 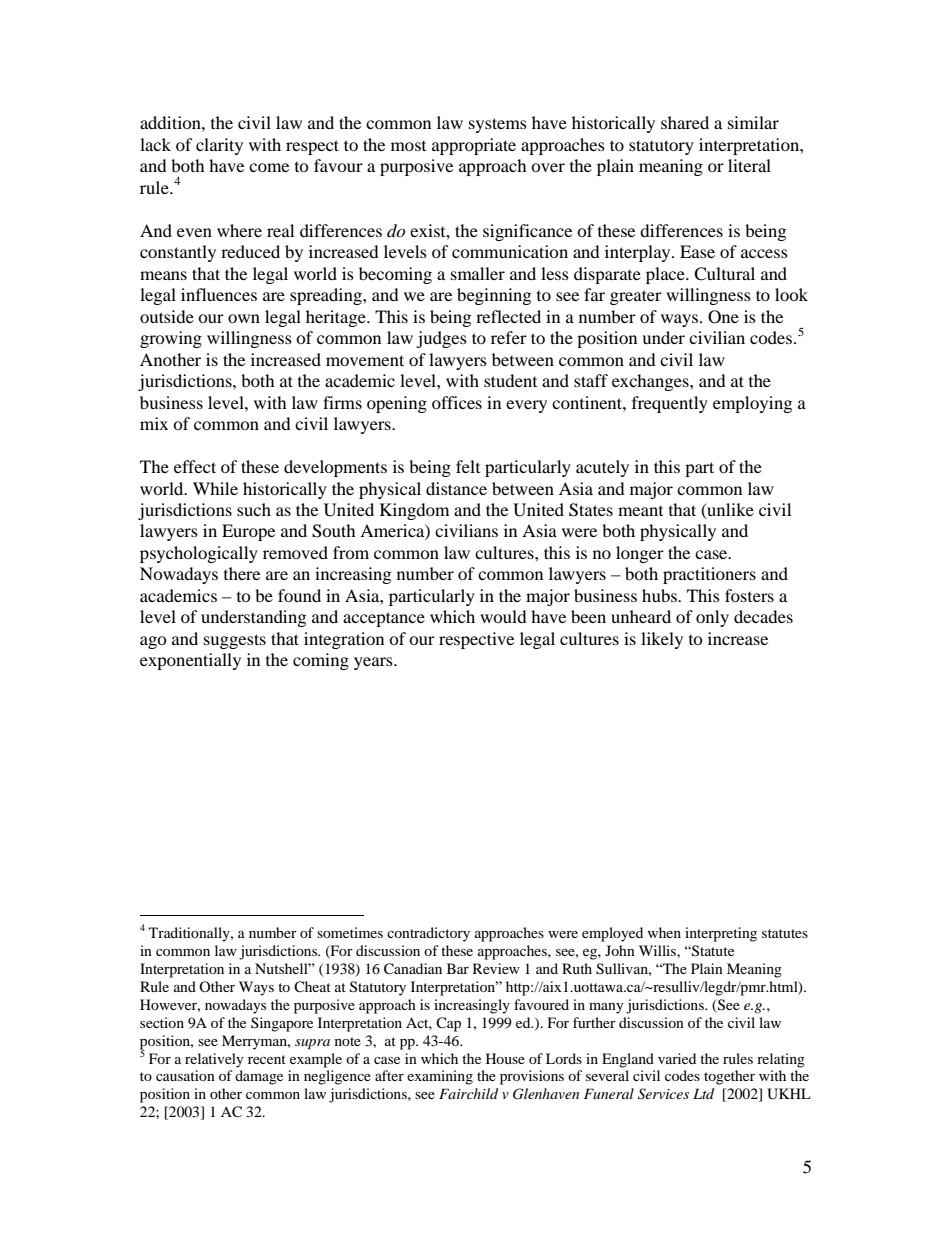 I want to click on employing, so click(x=752, y=404).
